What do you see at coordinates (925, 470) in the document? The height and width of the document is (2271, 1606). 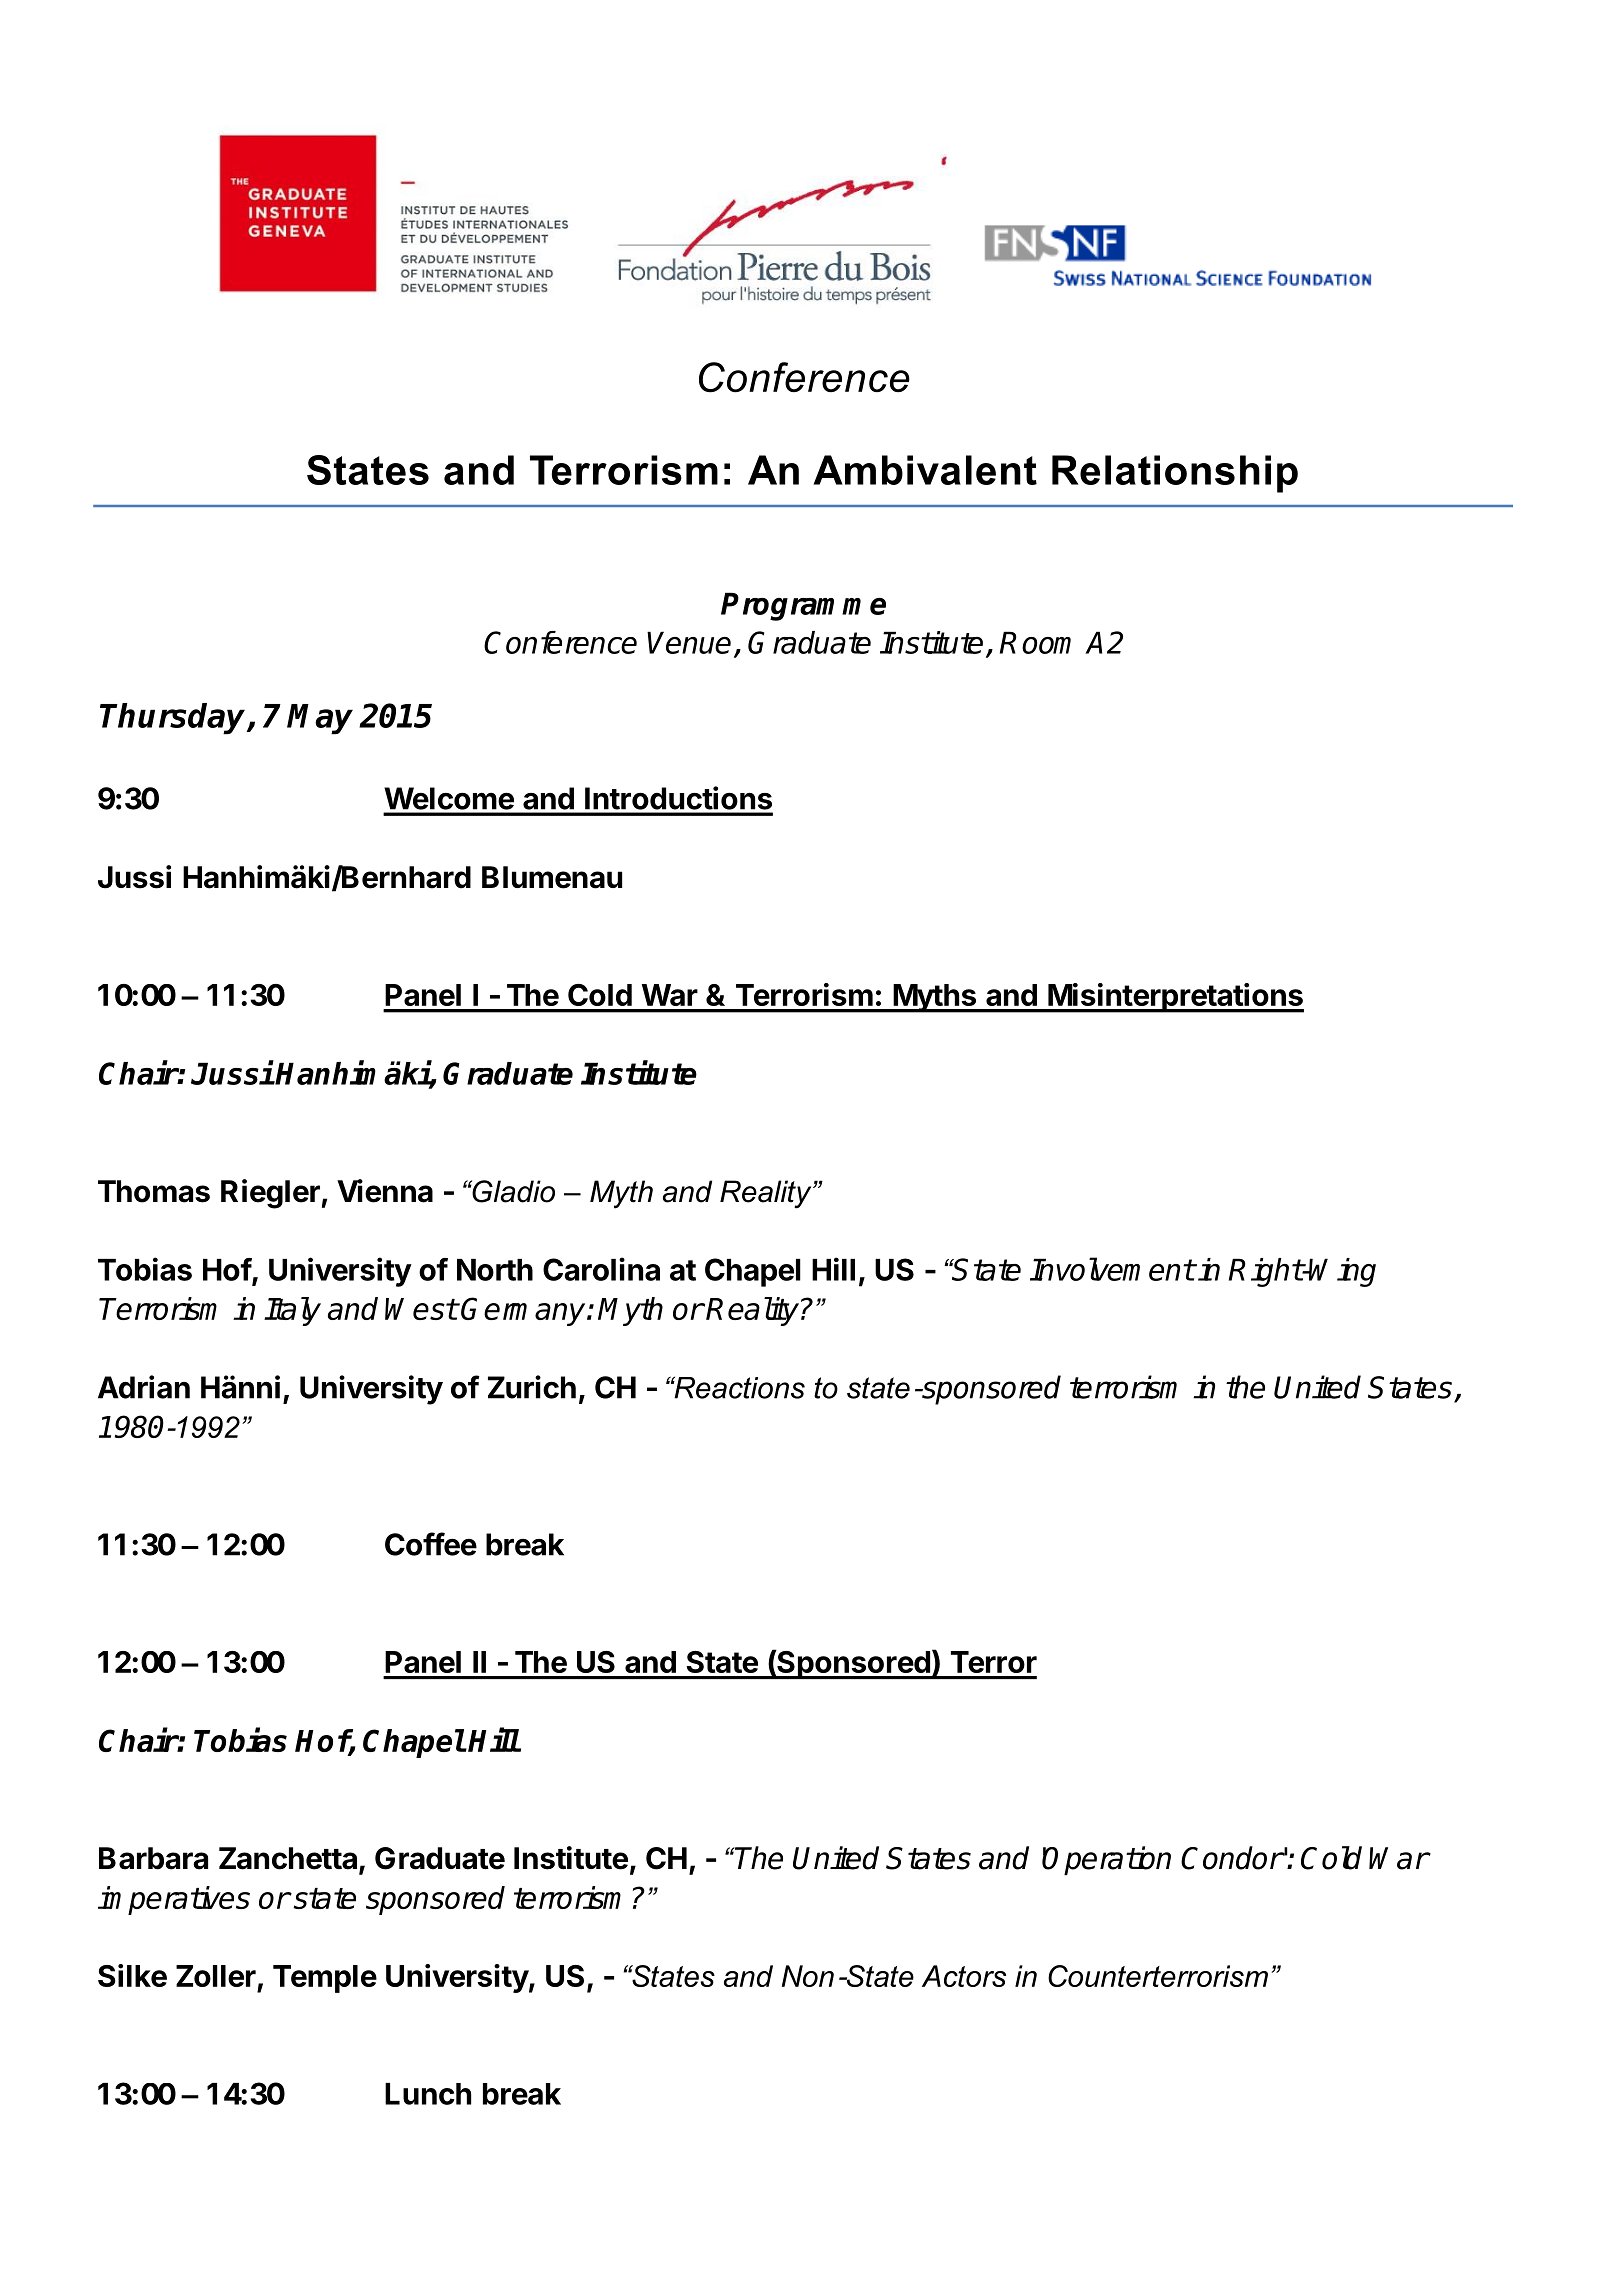 I see `Ambivalent` at bounding box center [925, 470].
